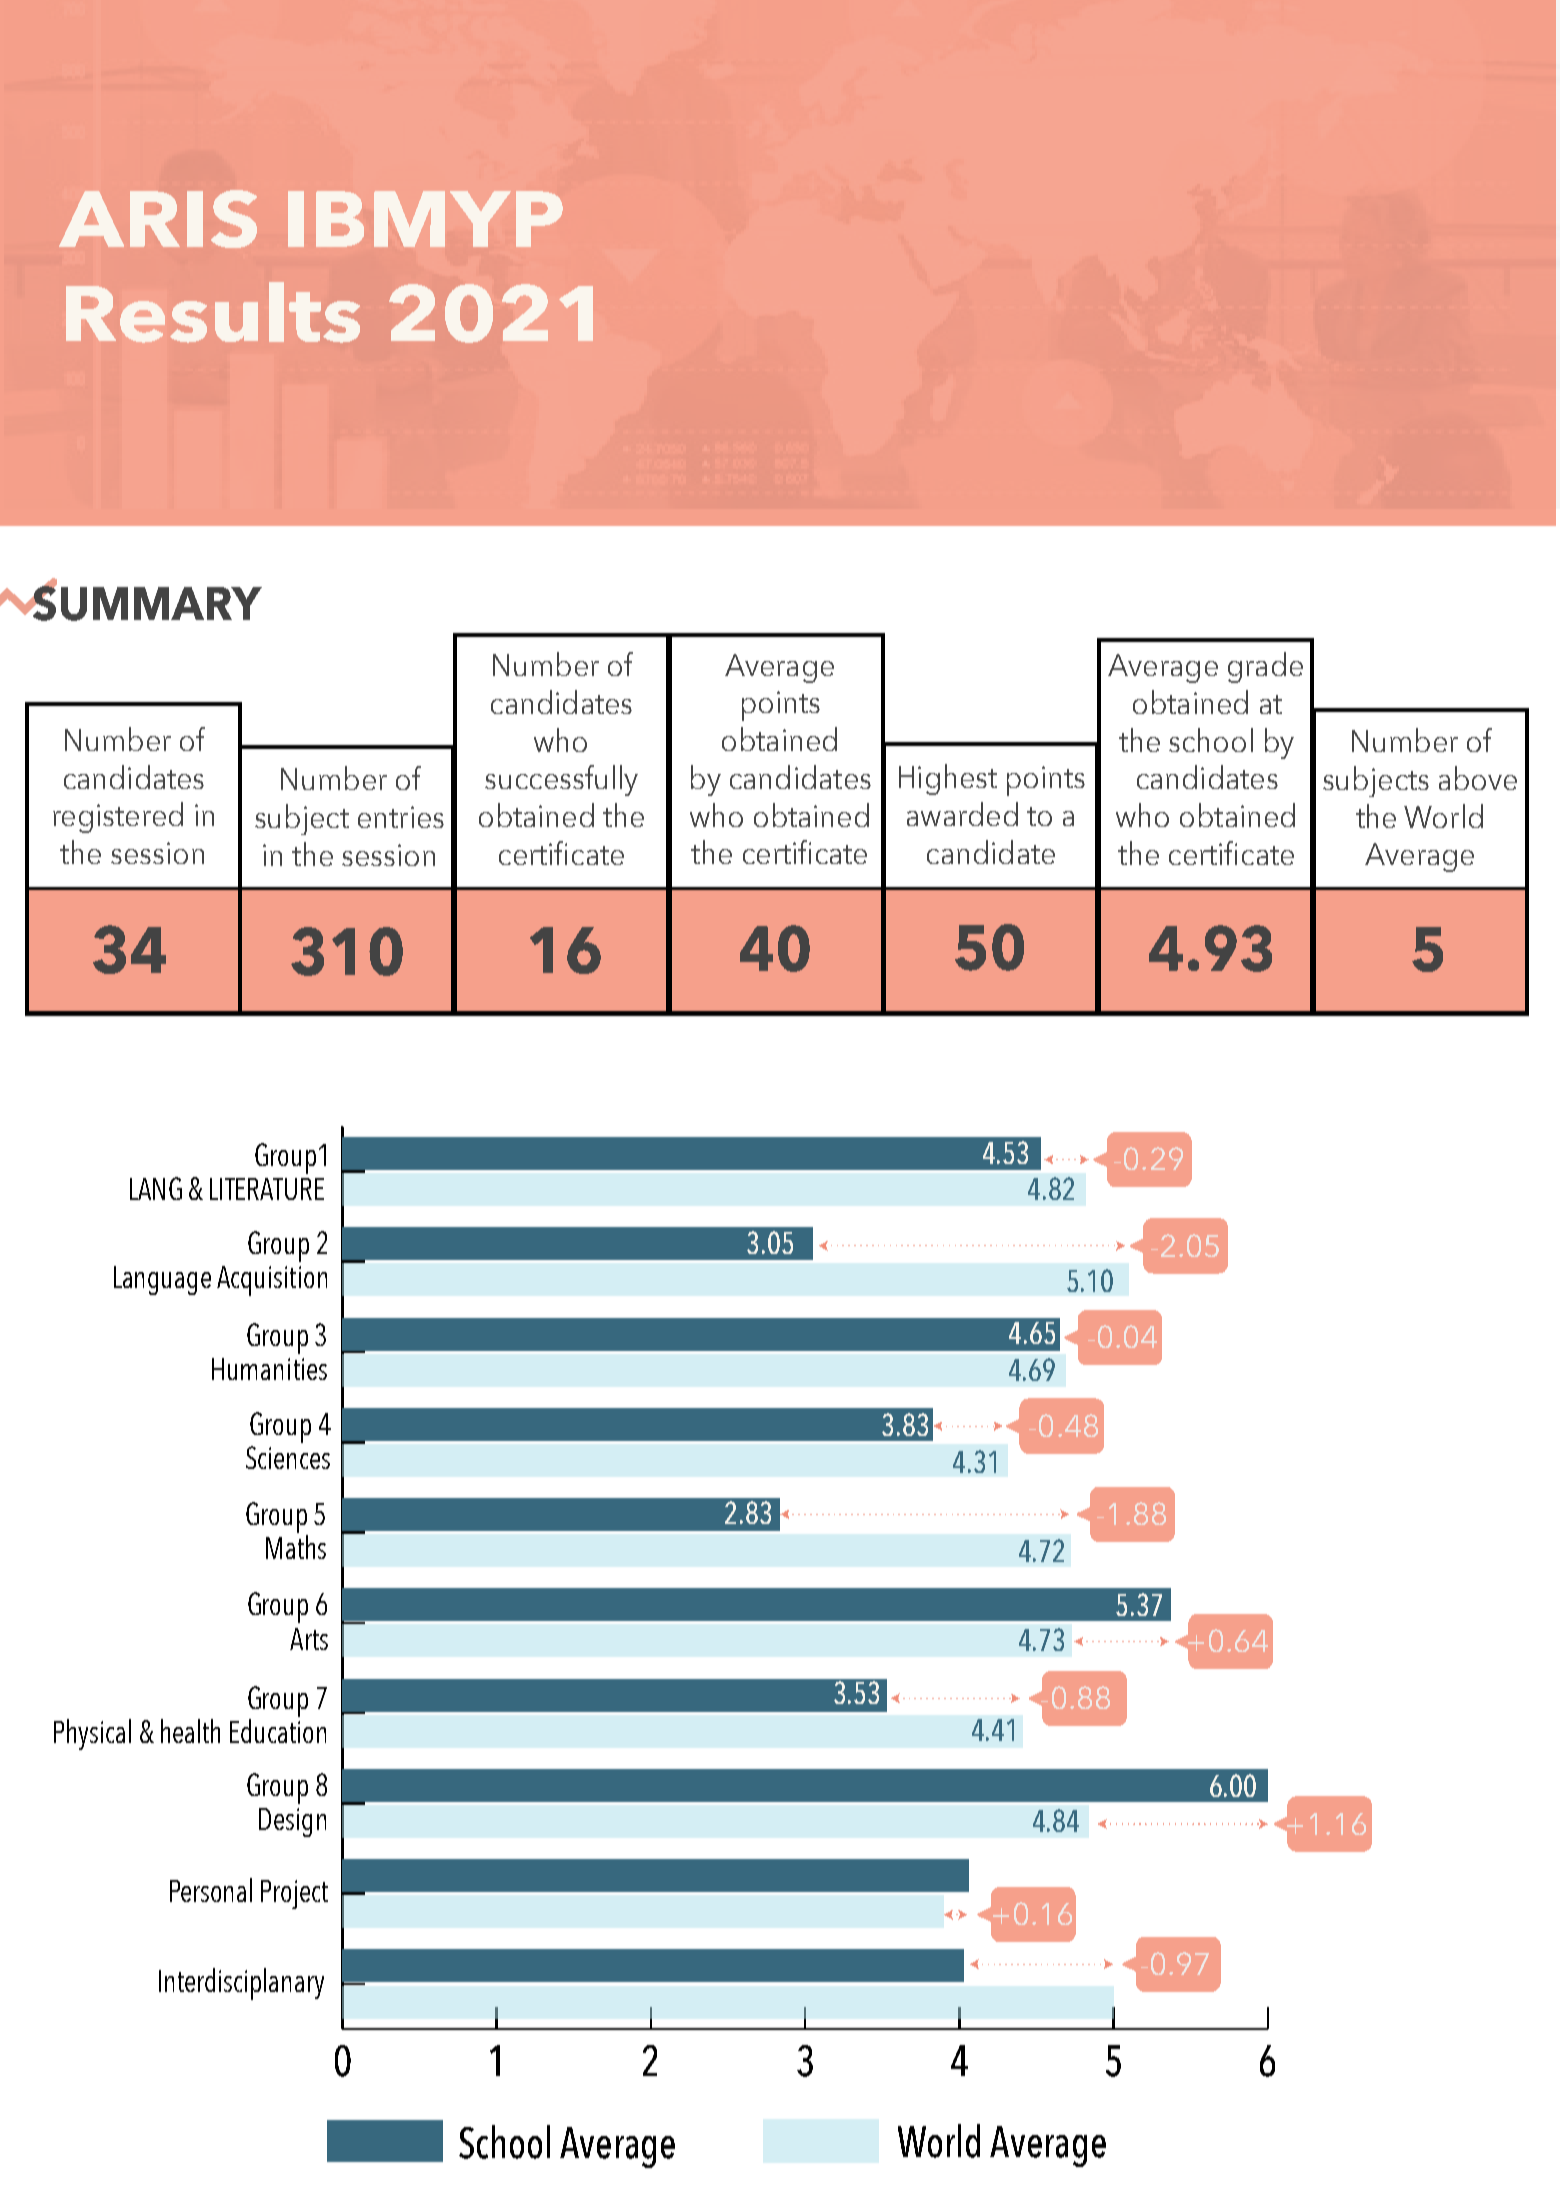  Describe the element at coordinates (288, 1457) in the image. I see `Sciences` at that location.
